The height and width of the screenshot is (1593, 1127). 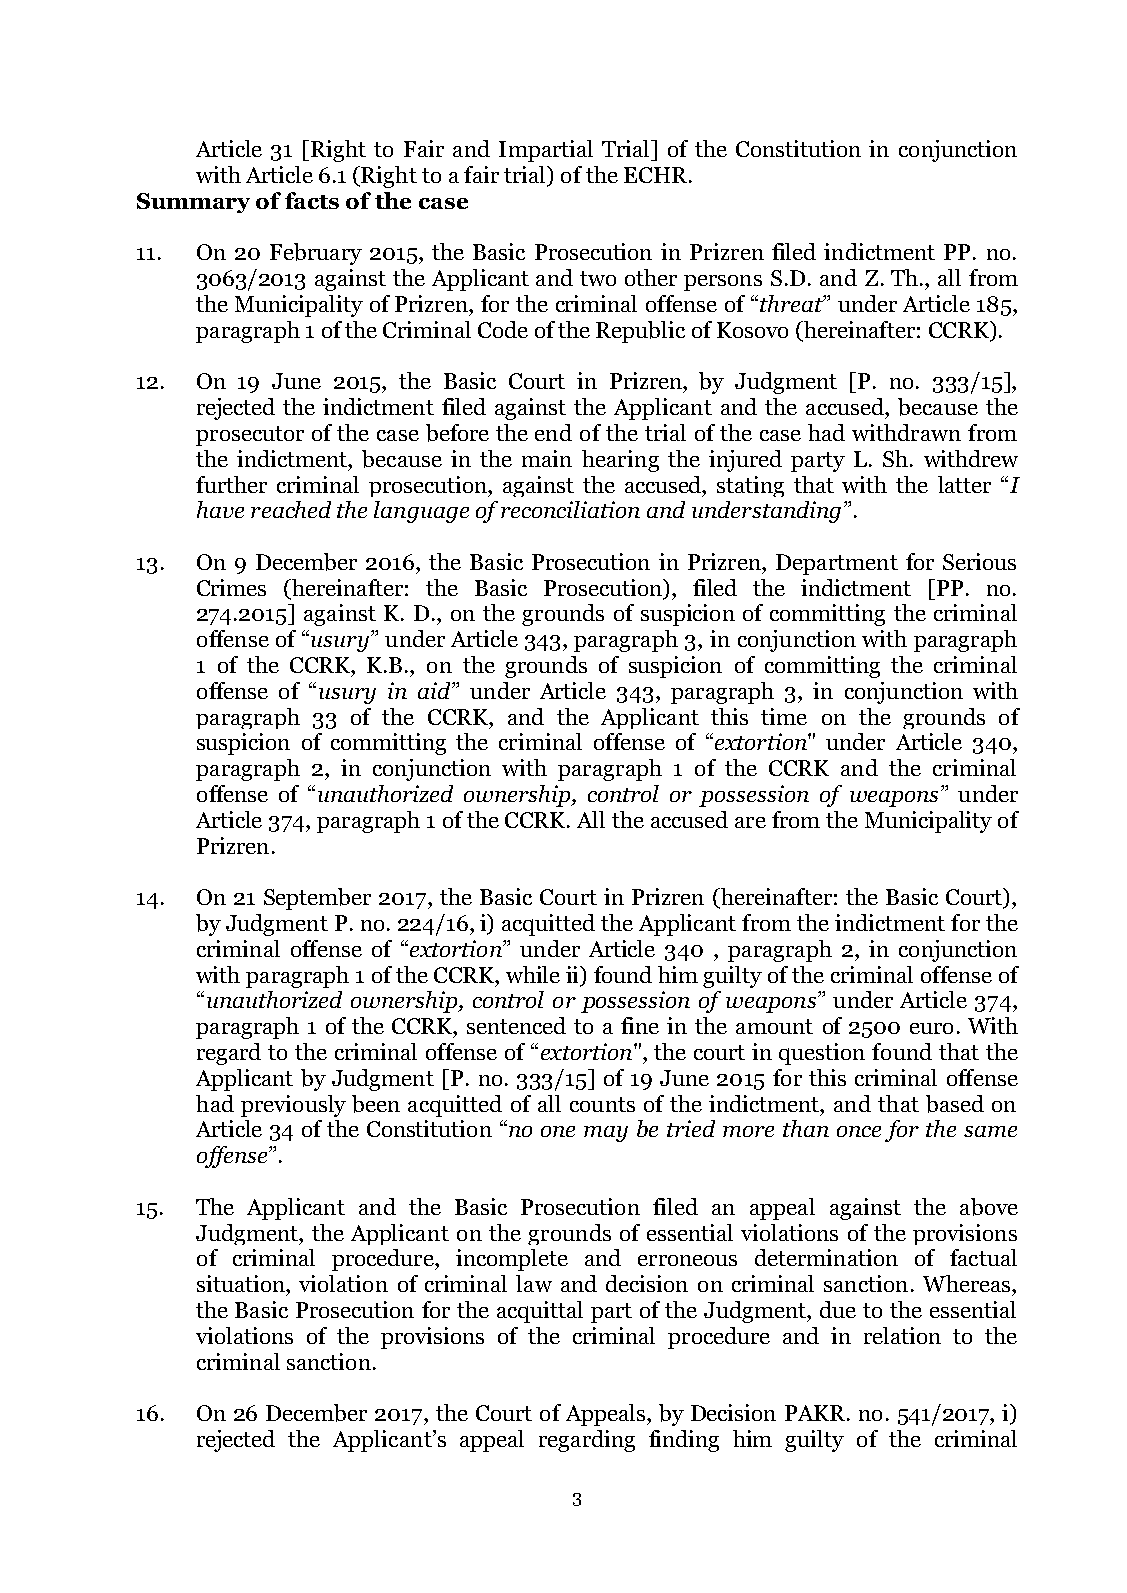 What do you see at coordinates (316, 254) in the screenshot?
I see `February` at bounding box center [316, 254].
